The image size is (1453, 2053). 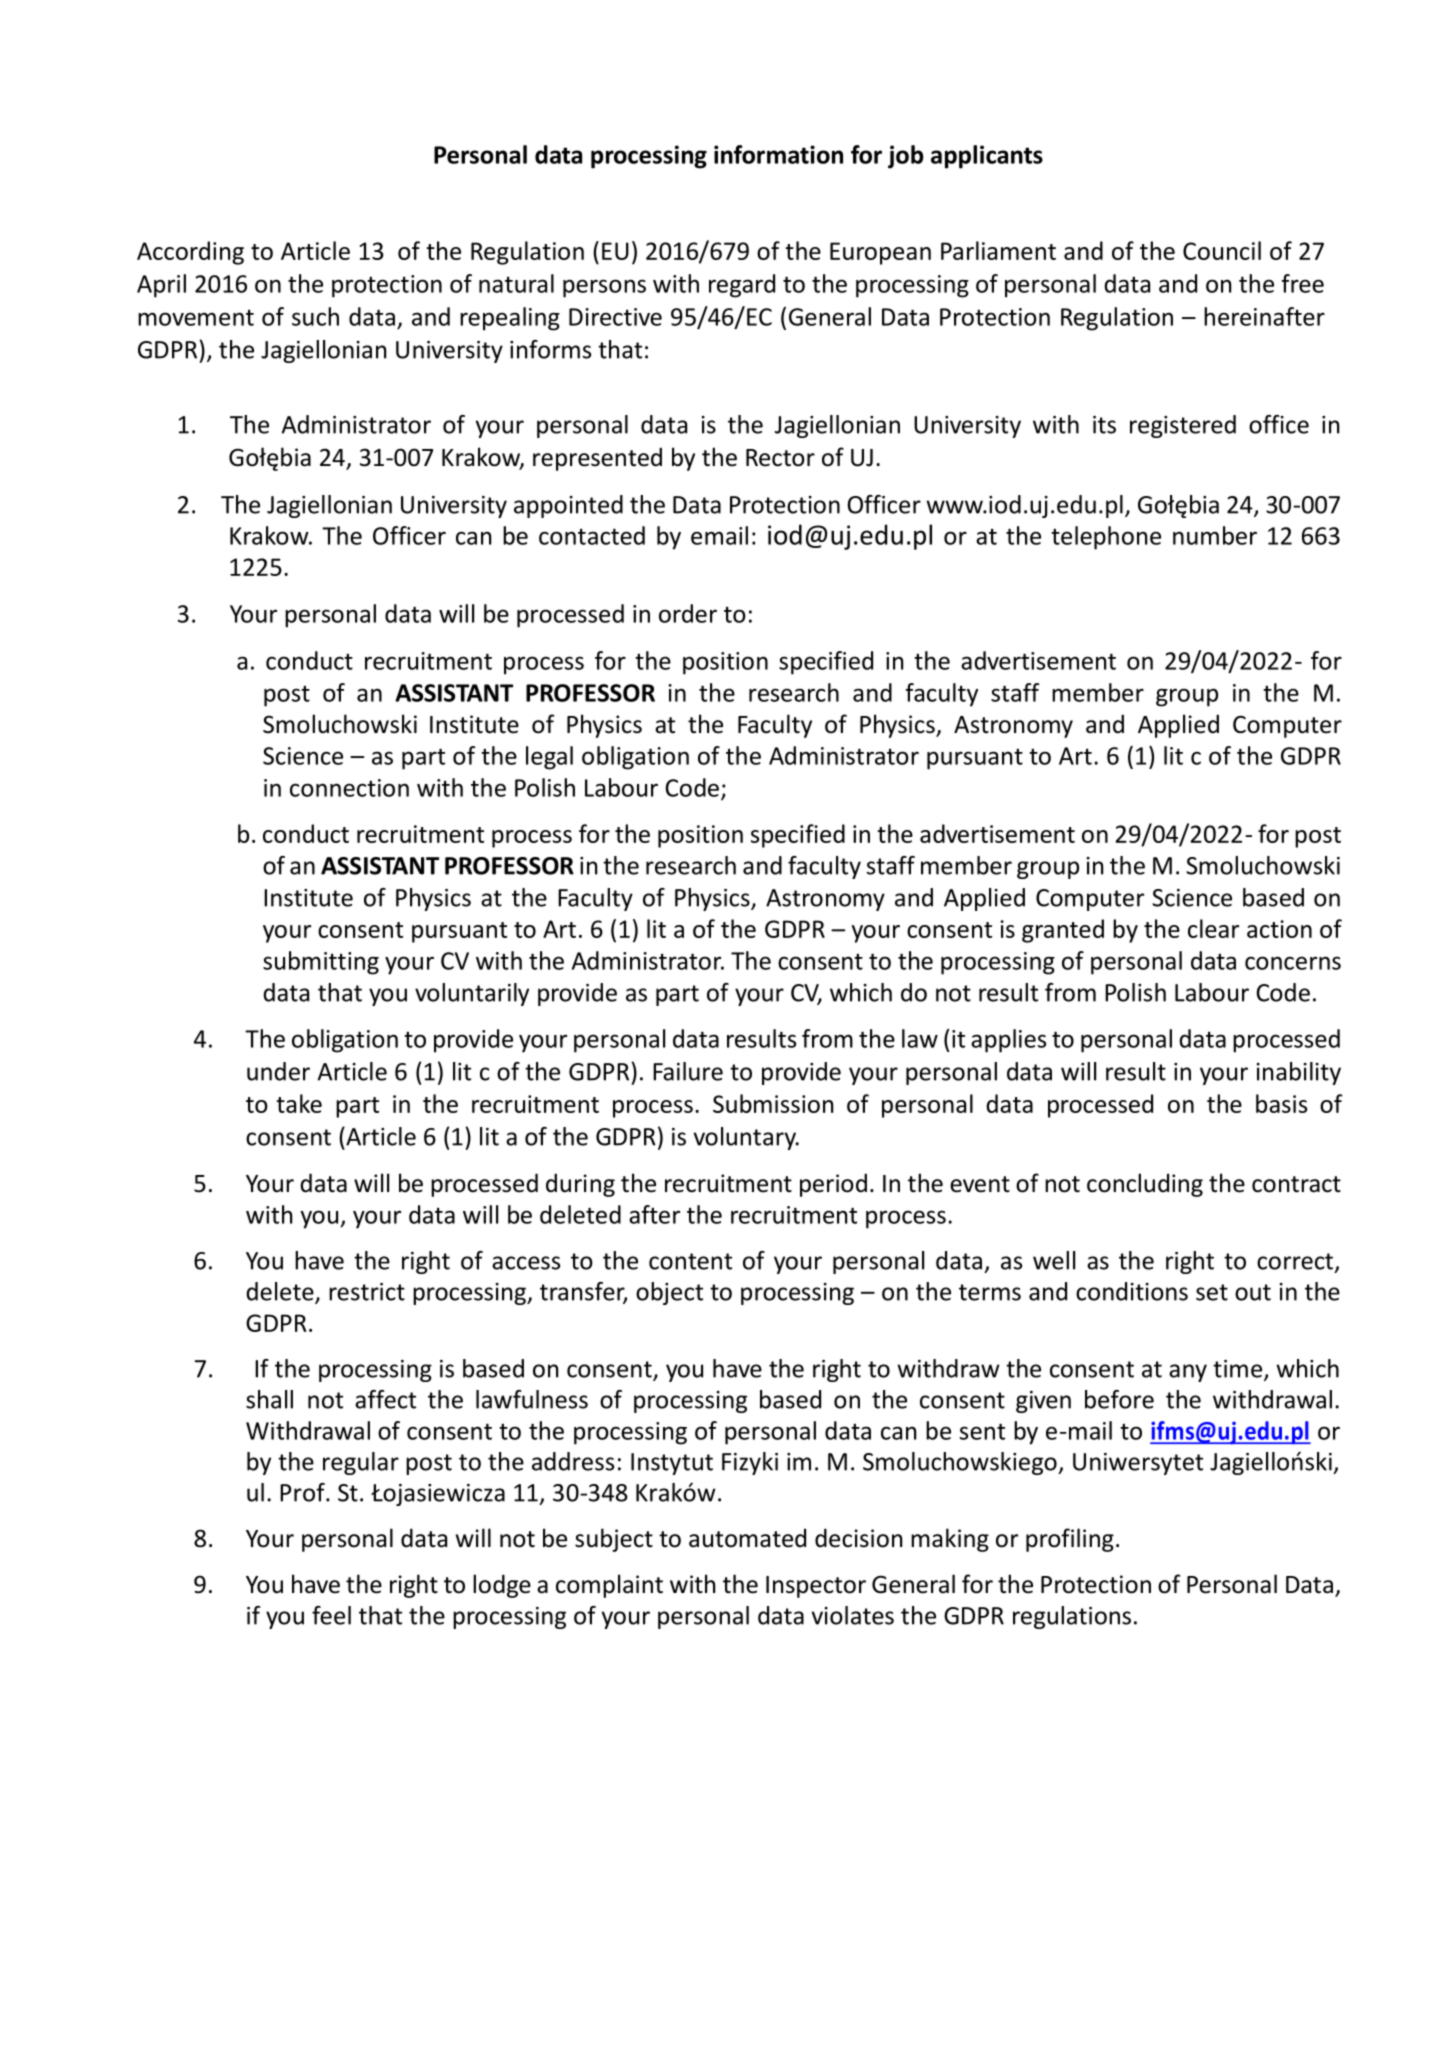 I want to click on number, so click(x=1215, y=535).
